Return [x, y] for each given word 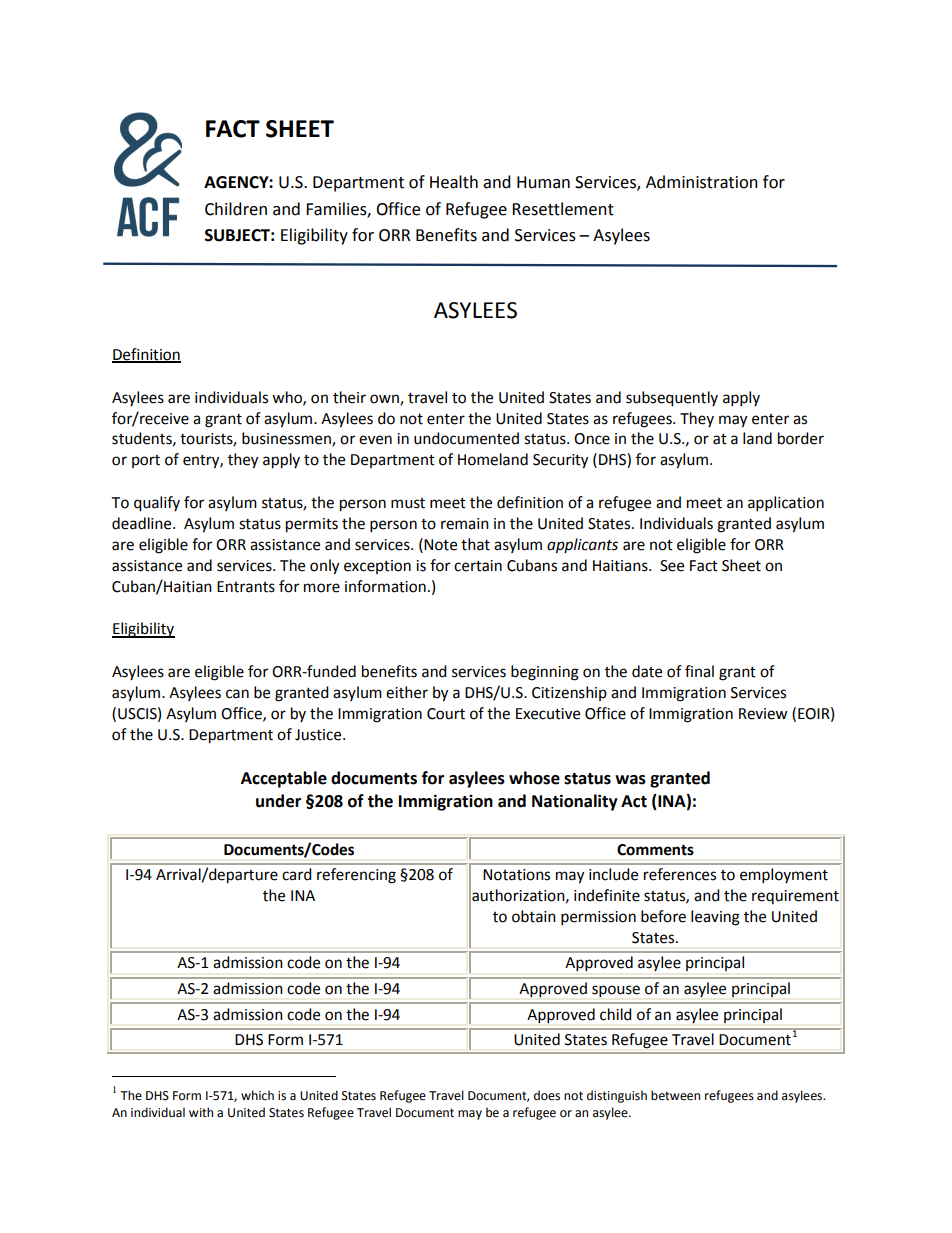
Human [543, 182]
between [675, 1095]
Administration [702, 182]
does [547, 1095]
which [257, 1095]
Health [454, 182]
